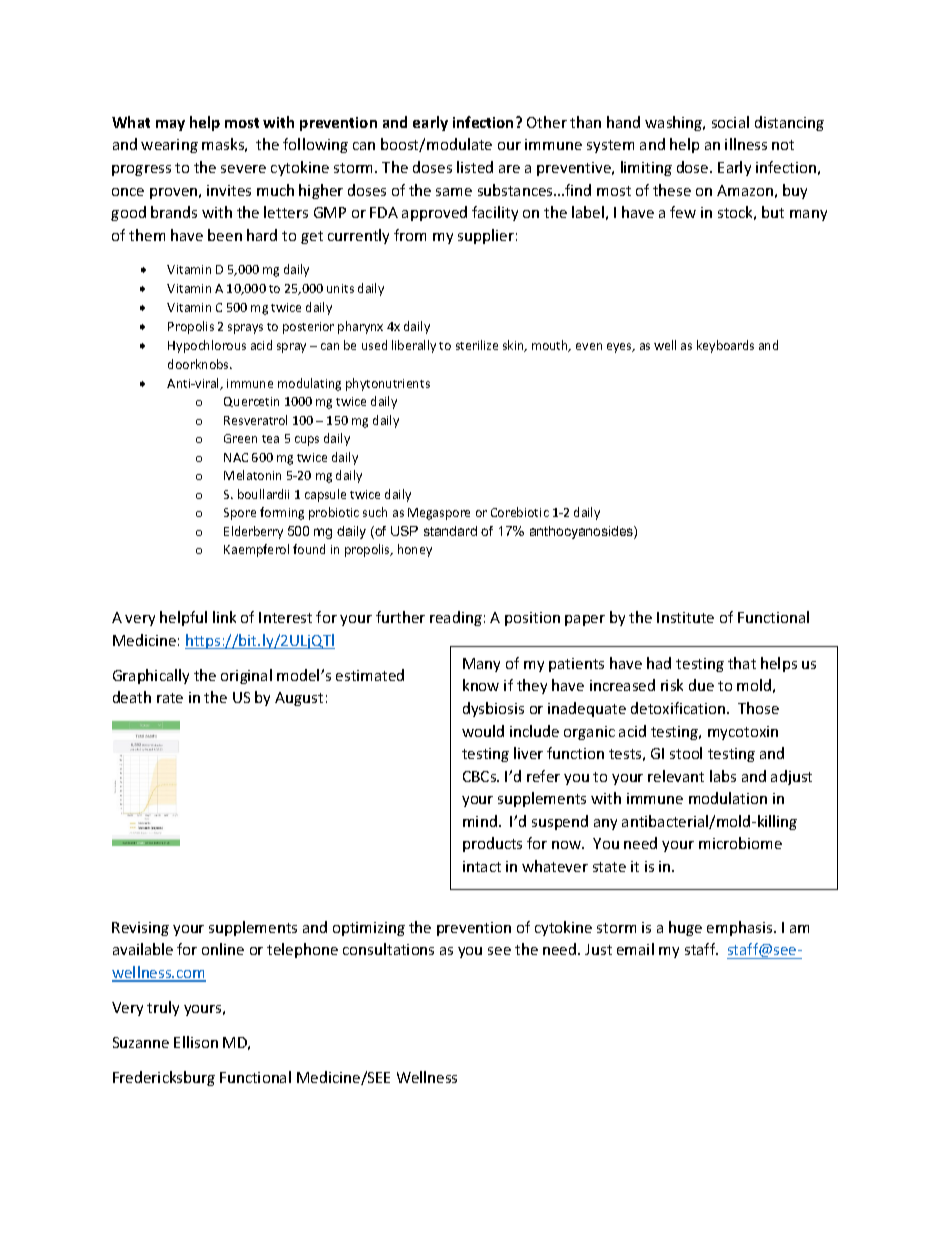 The width and height of the screenshot is (952, 1233). I want to click on email, so click(635, 949).
